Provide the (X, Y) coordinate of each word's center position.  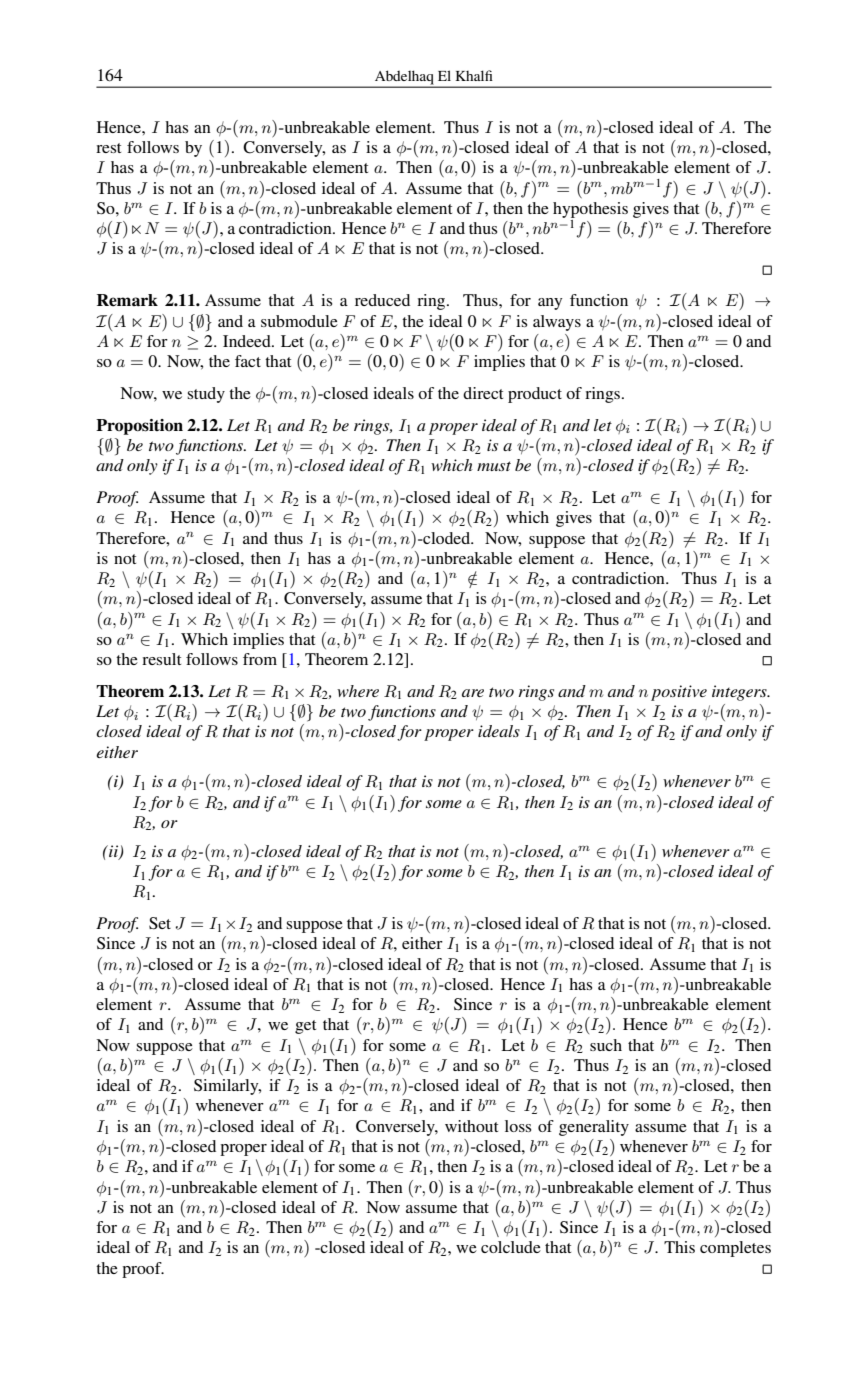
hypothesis (590, 210)
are (473, 693)
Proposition (139, 427)
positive (679, 693)
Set (160, 923)
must (494, 466)
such (606, 1045)
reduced (382, 300)
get (305, 1027)
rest (108, 148)
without (471, 1126)
